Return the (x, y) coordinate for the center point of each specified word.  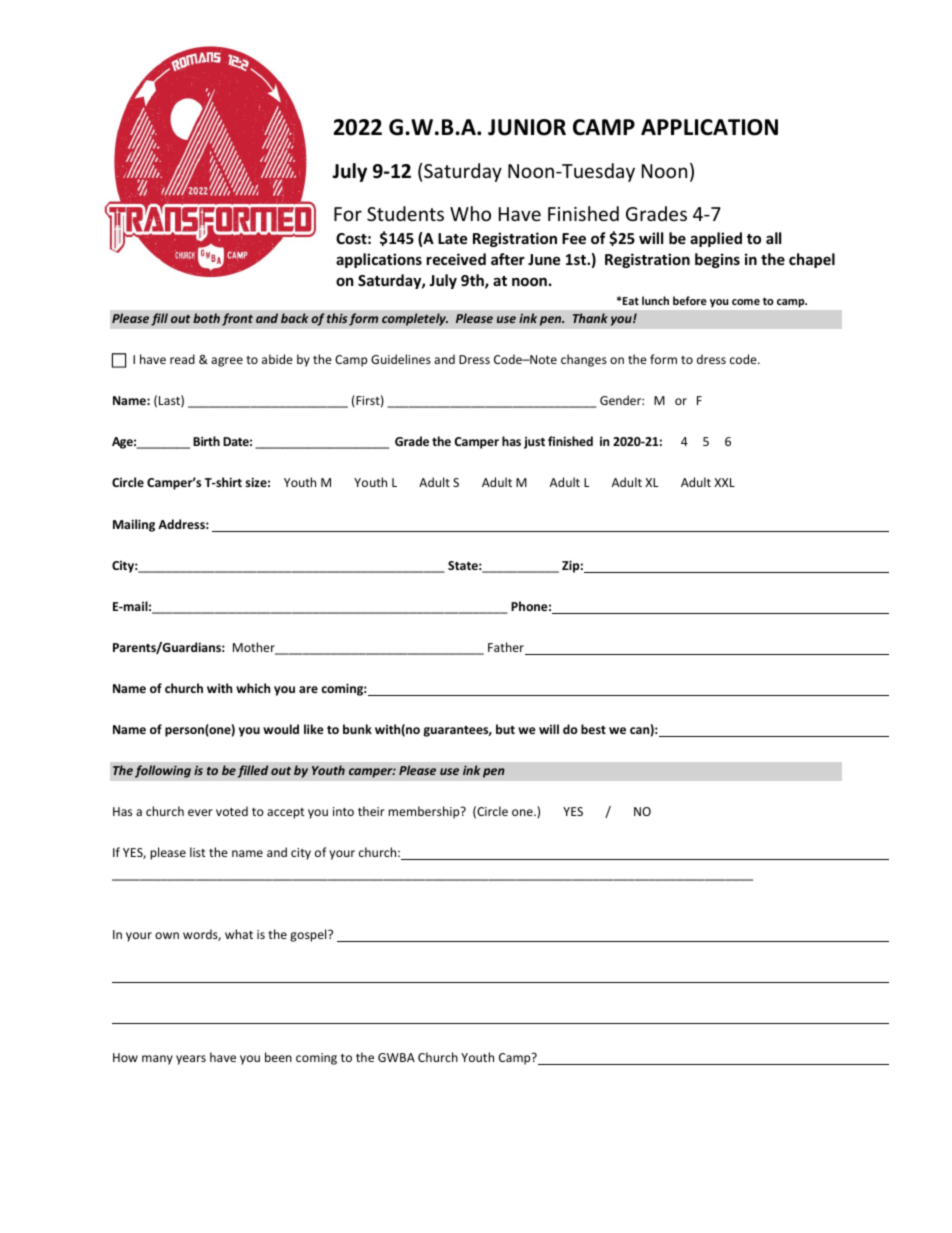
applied (716, 239)
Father (507, 648)
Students (405, 213)
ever (200, 812)
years (191, 1060)
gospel (309, 935)
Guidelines (401, 359)
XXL (724, 482)
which (253, 688)
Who (470, 213)
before (690, 300)
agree (227, 362)
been (278, 1057)
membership (425, 812)
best (593, 729)
